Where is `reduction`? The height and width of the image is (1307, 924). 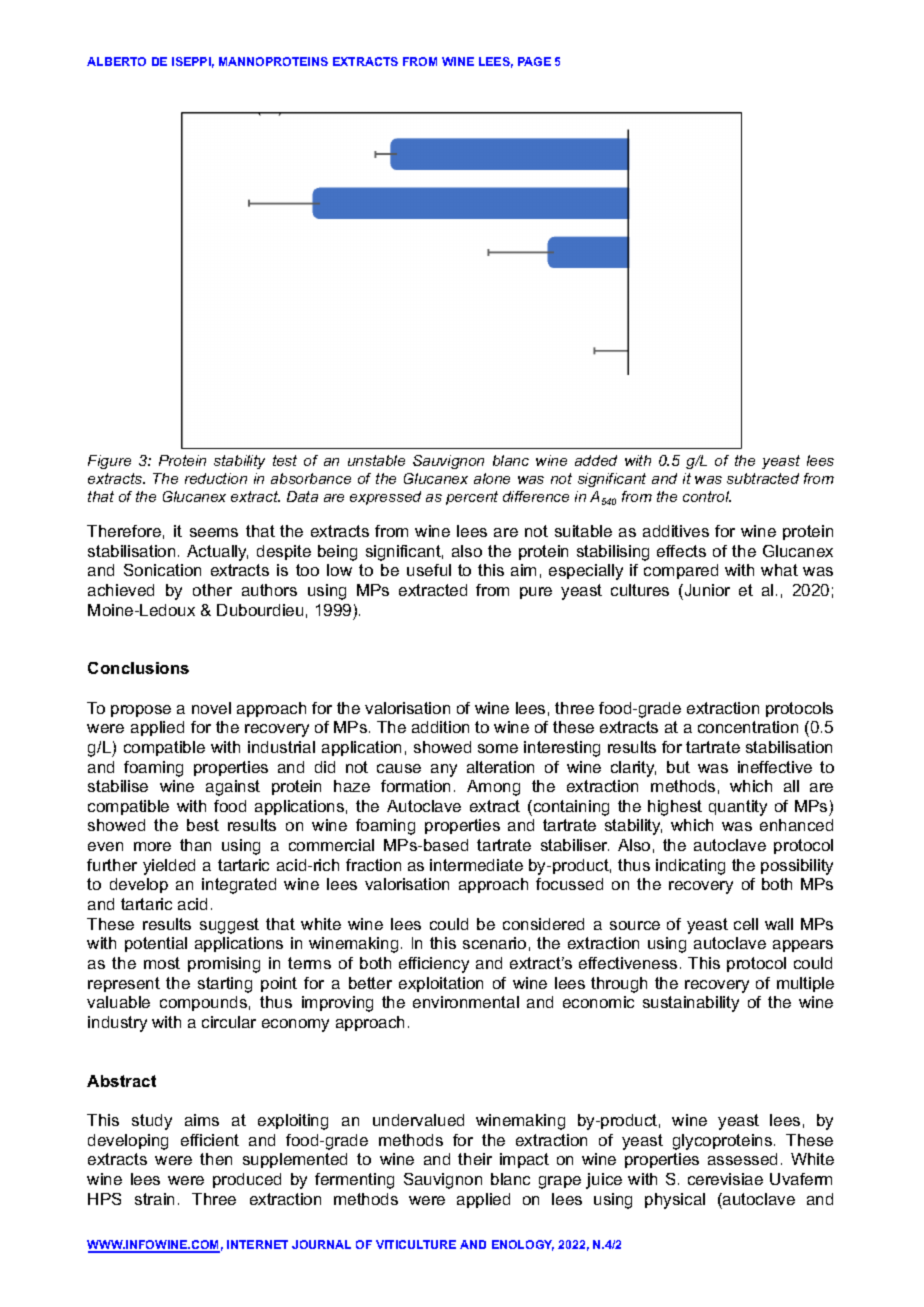
reduction is located at coordinates (216, 478).
